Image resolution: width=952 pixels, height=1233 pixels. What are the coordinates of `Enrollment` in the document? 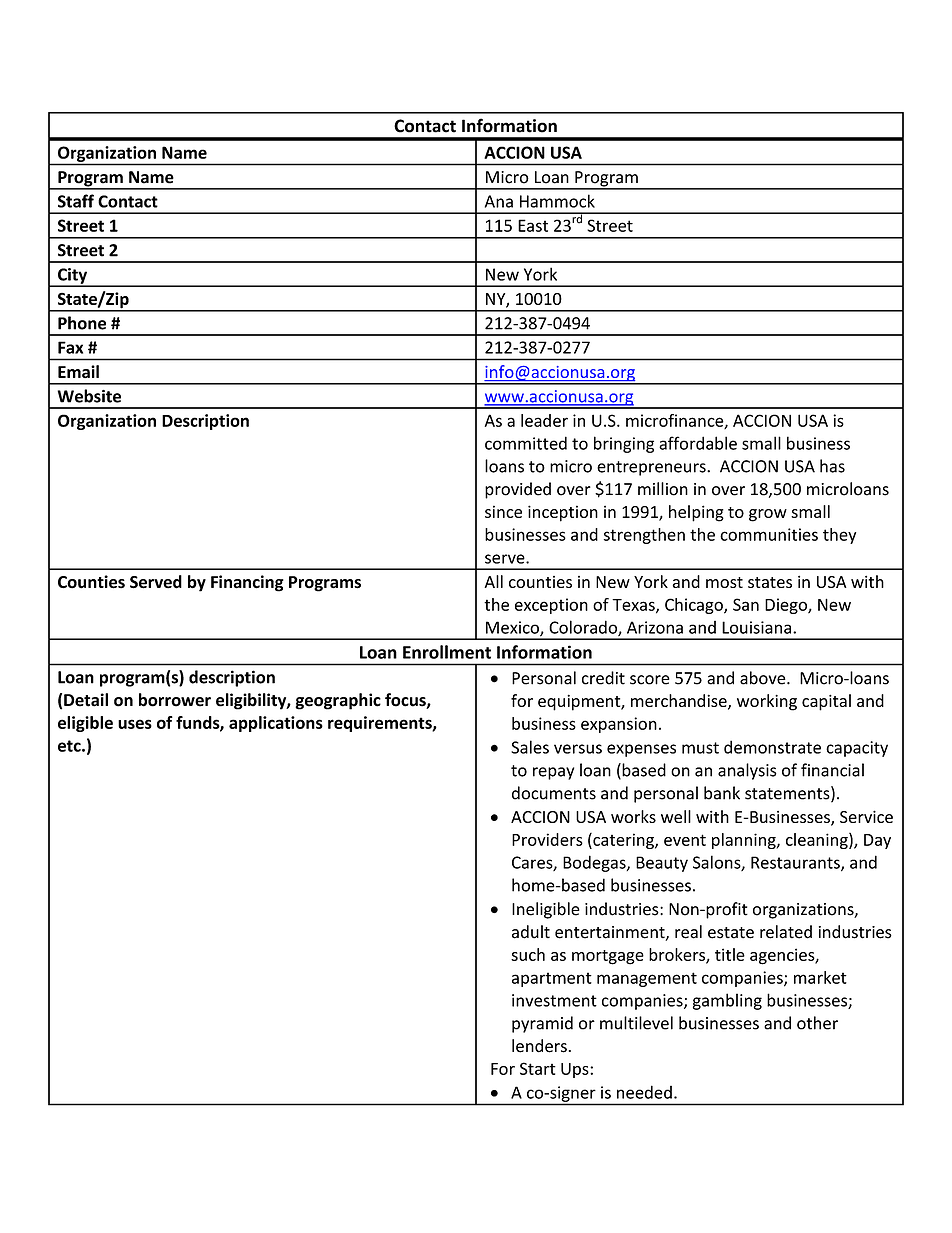 It's located at (447, 652).
